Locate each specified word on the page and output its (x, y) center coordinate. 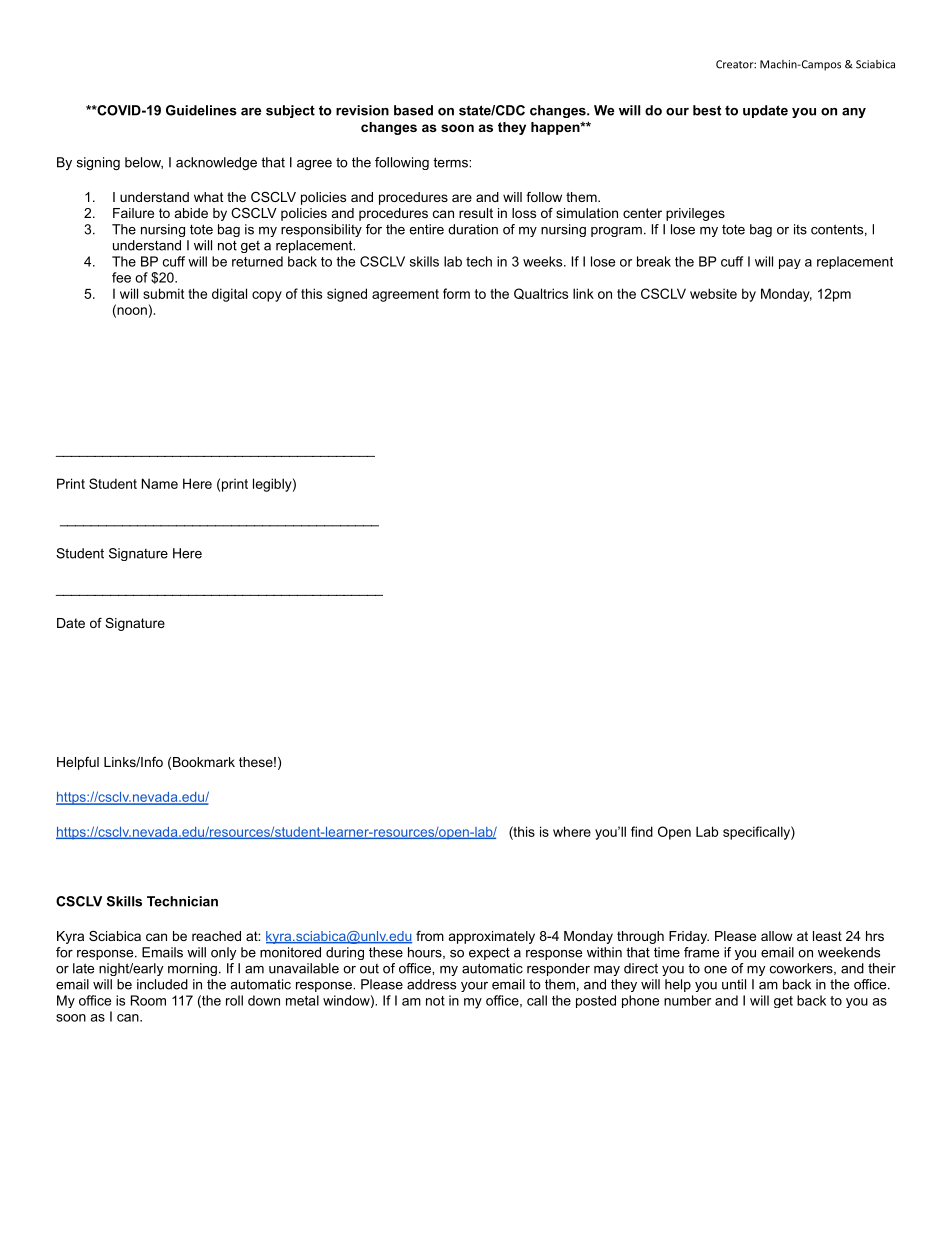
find (642, 831)
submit (163, 293)
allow (777, 936)
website (713, 293)
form (456, 293)
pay (790, 264)
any (854, 113)
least (827, 936)
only (223, 953)
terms (451, 162)
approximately (492, 937)
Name (160, 483)
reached (216, 936)
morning (192, 969)
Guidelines (201, 110)
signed (347, 295)
